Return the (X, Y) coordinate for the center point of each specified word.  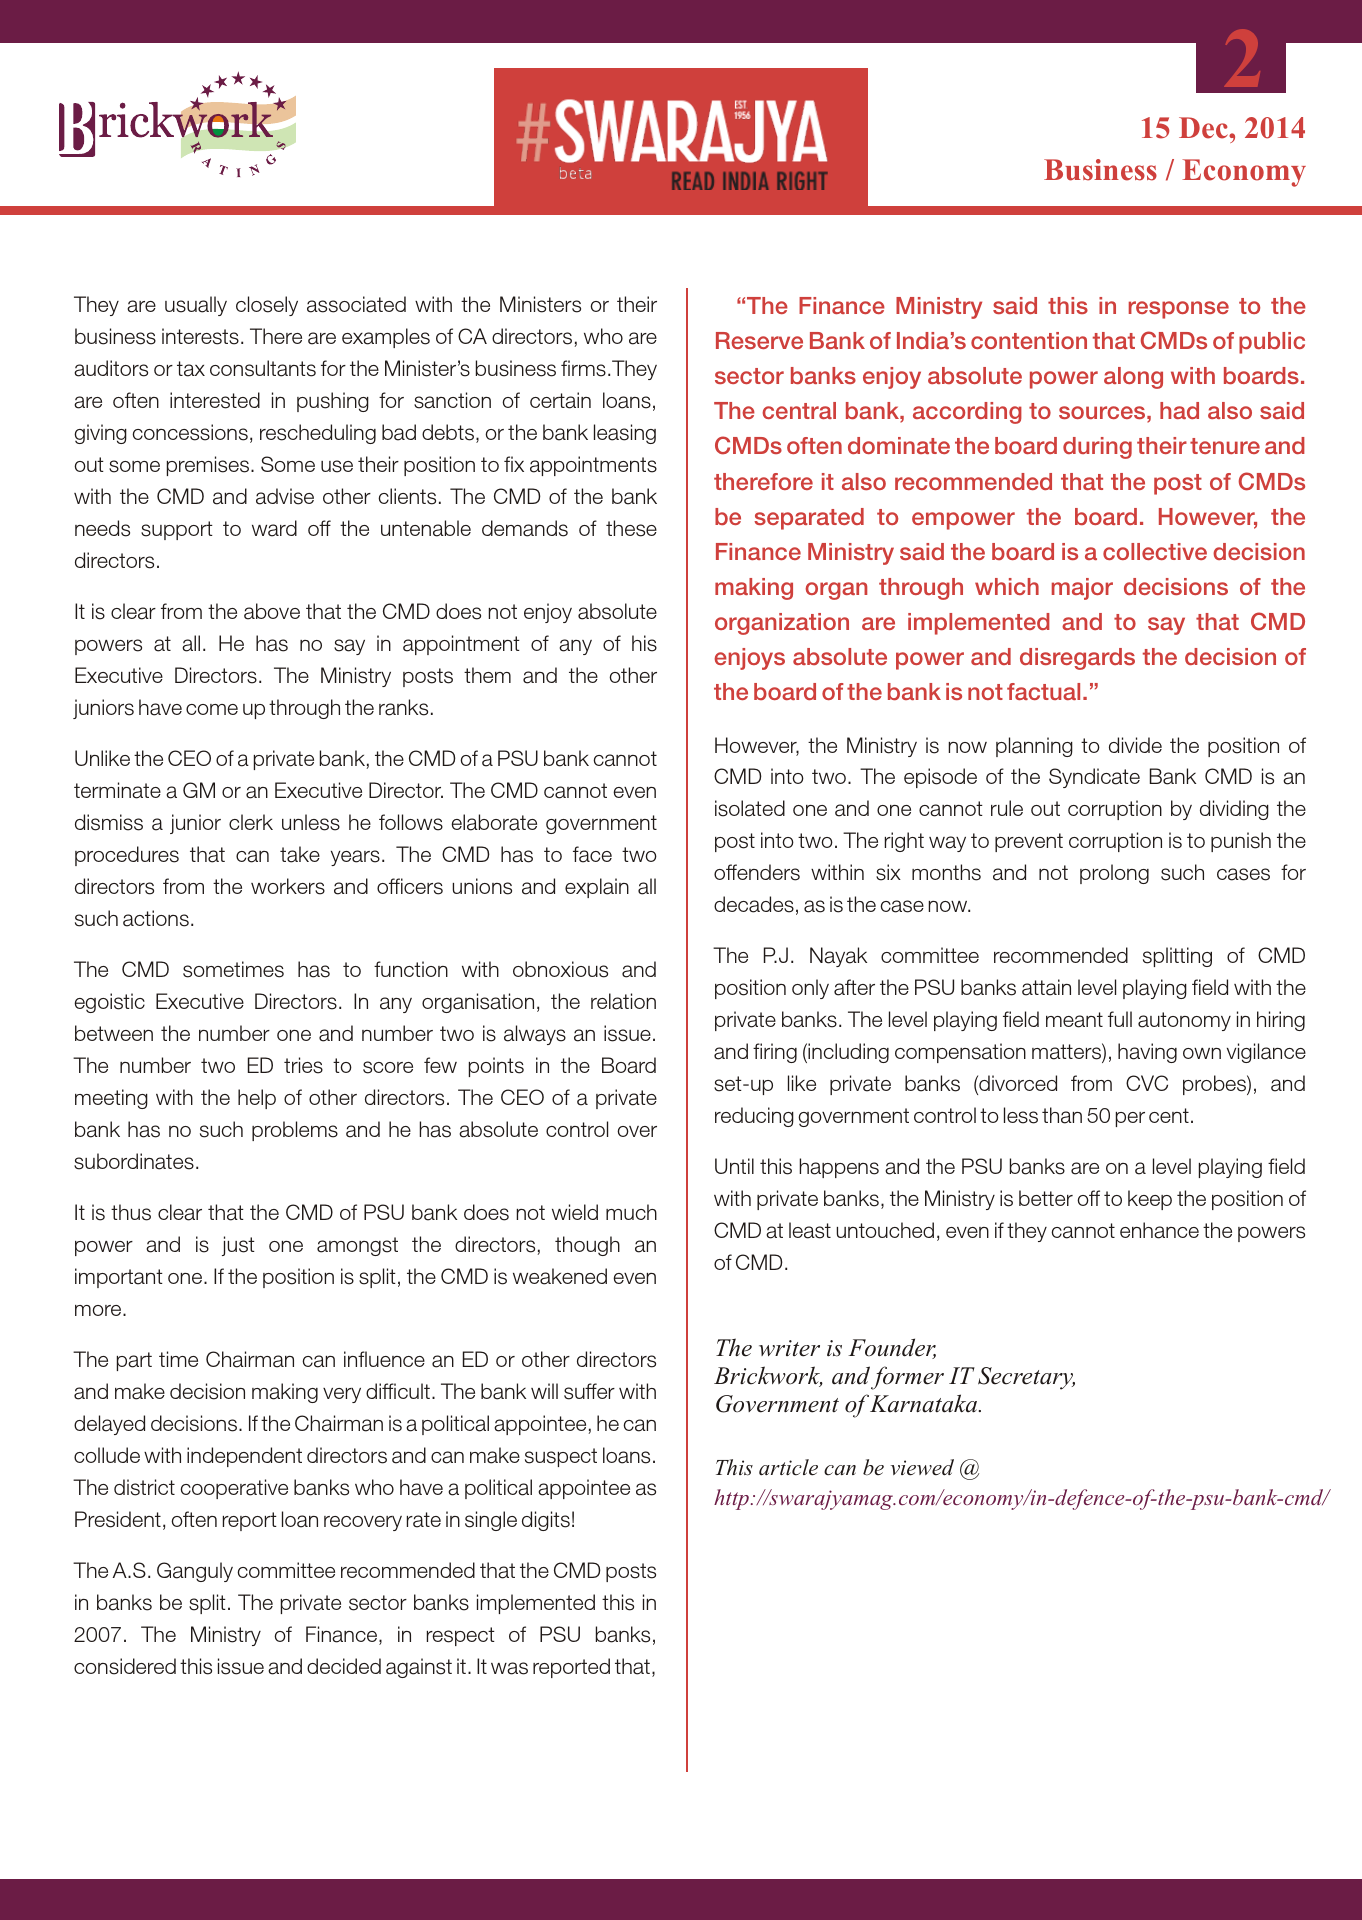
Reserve (759, 340)
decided (344, 1666)
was (509, 1668)
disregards (1077, 659)
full (1120, 1019)
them (487, 675)
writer (789, 1348)
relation (623, 1001)
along (1133, 378)
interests (200, 336)
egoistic (109, 1003)
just (238, 1246)
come (212, 709)
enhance (1159, 1230)
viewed (922, 1467)
